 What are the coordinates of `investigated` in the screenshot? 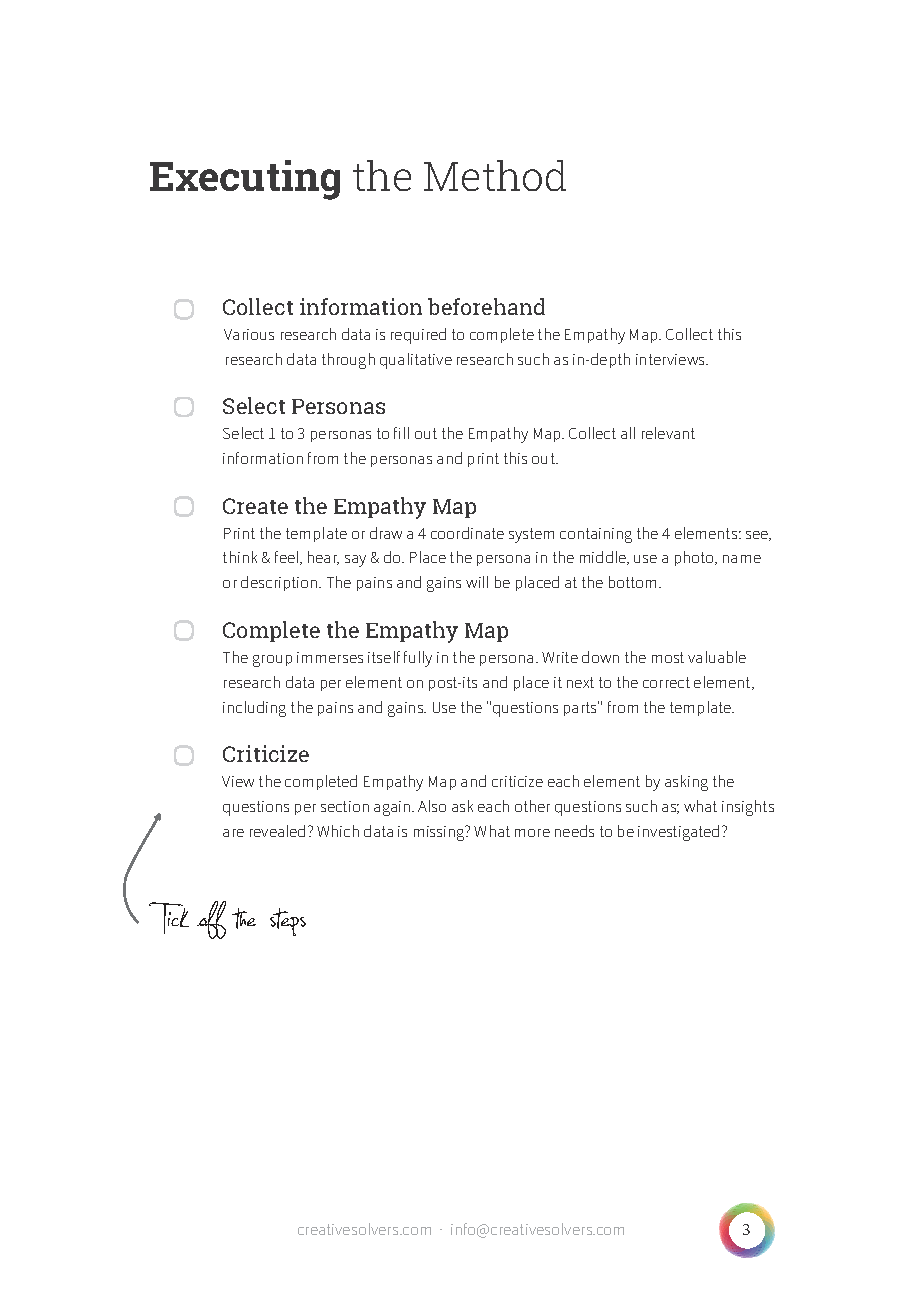 It's located at (678, 833).
